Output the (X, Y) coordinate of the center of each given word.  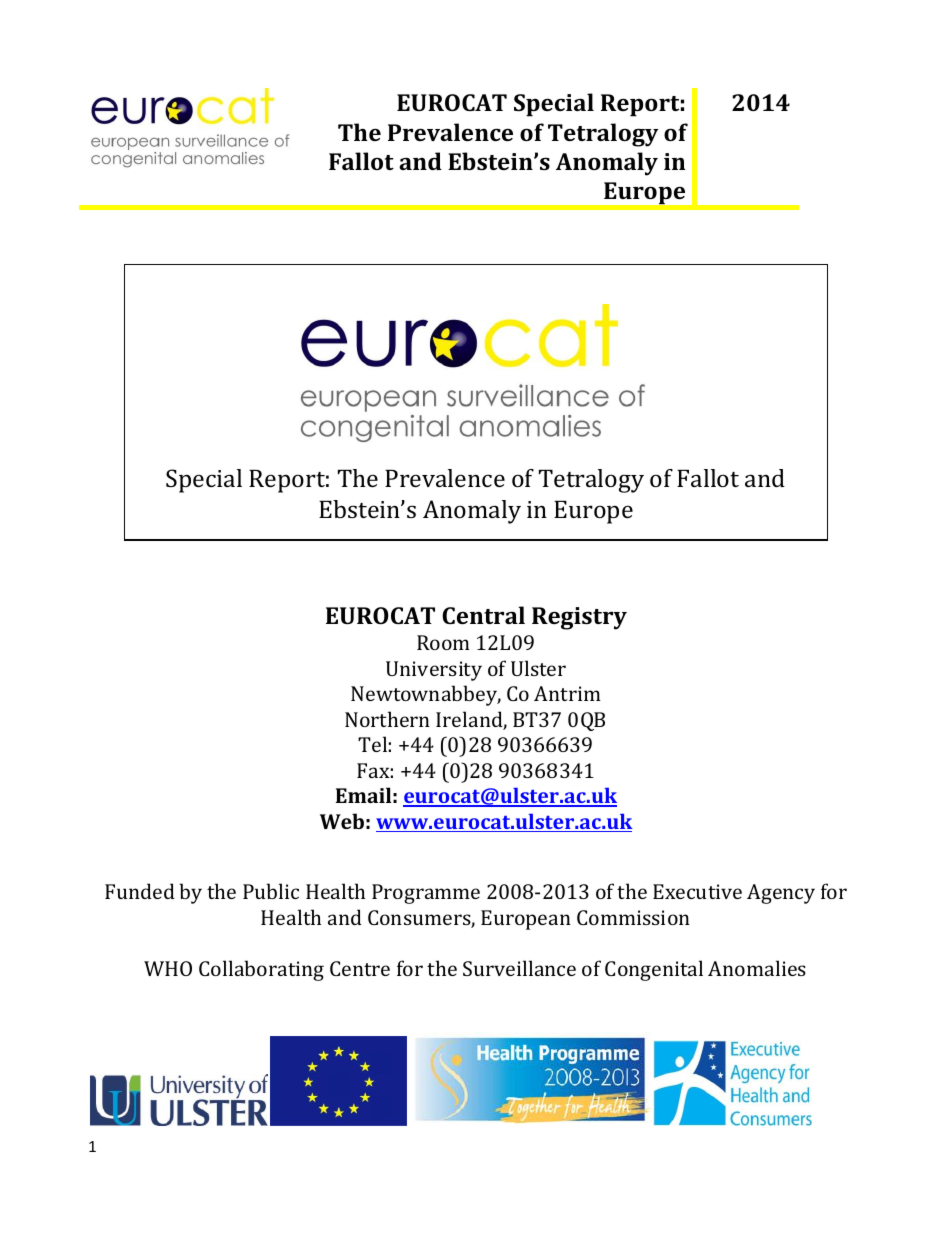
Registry (579, 618)
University (434, 671)
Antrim (567, 693)
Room (443, 642)
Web (342, 821)
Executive (697, 891)
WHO (168, 968)
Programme (426, 894)
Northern (387, 719)
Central (483, 615)
